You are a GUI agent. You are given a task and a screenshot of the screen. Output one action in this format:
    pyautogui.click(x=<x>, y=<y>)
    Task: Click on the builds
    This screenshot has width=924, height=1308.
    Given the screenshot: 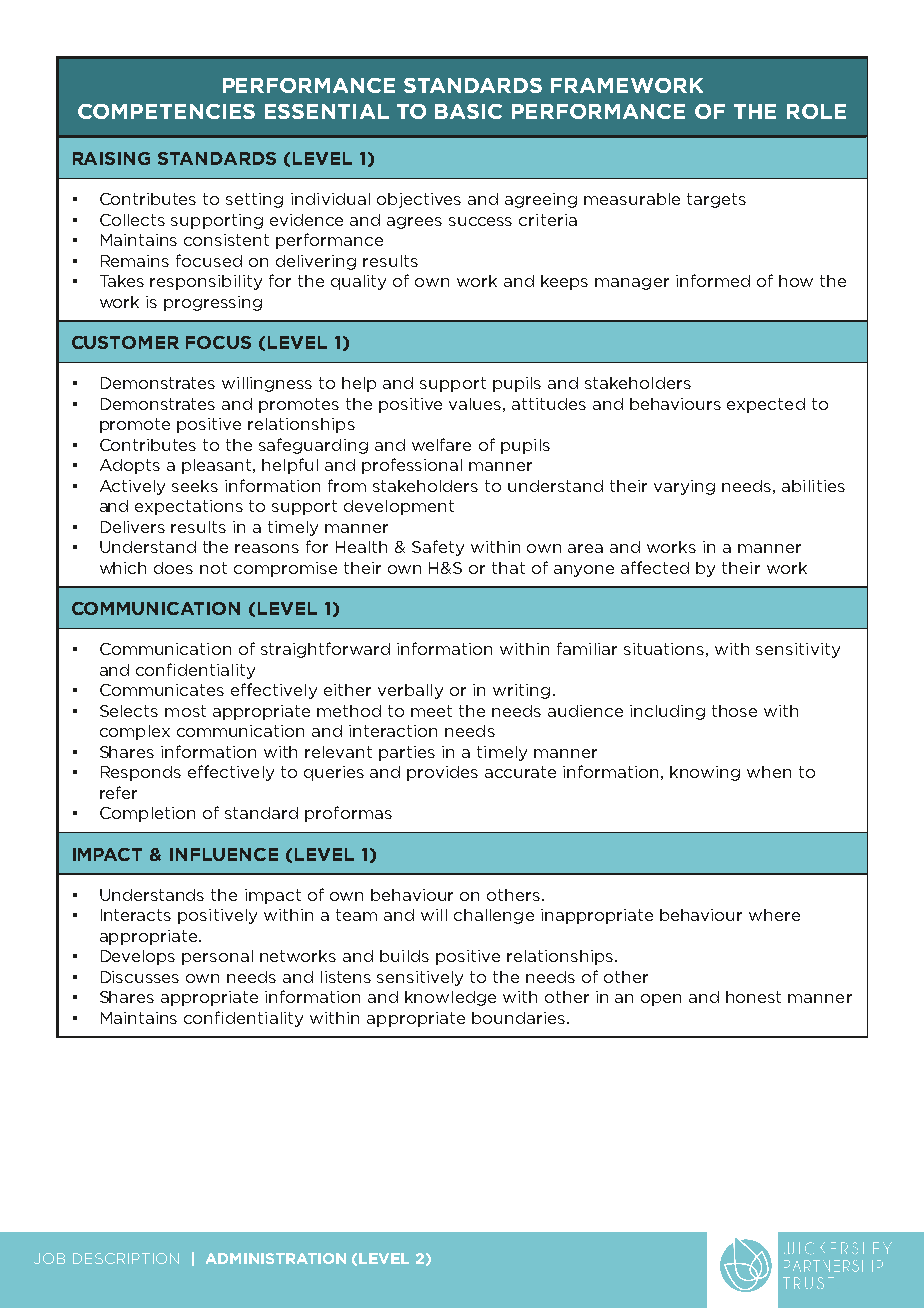 What is the action you would take?
    pyautogui.click(x=404, y=956)
